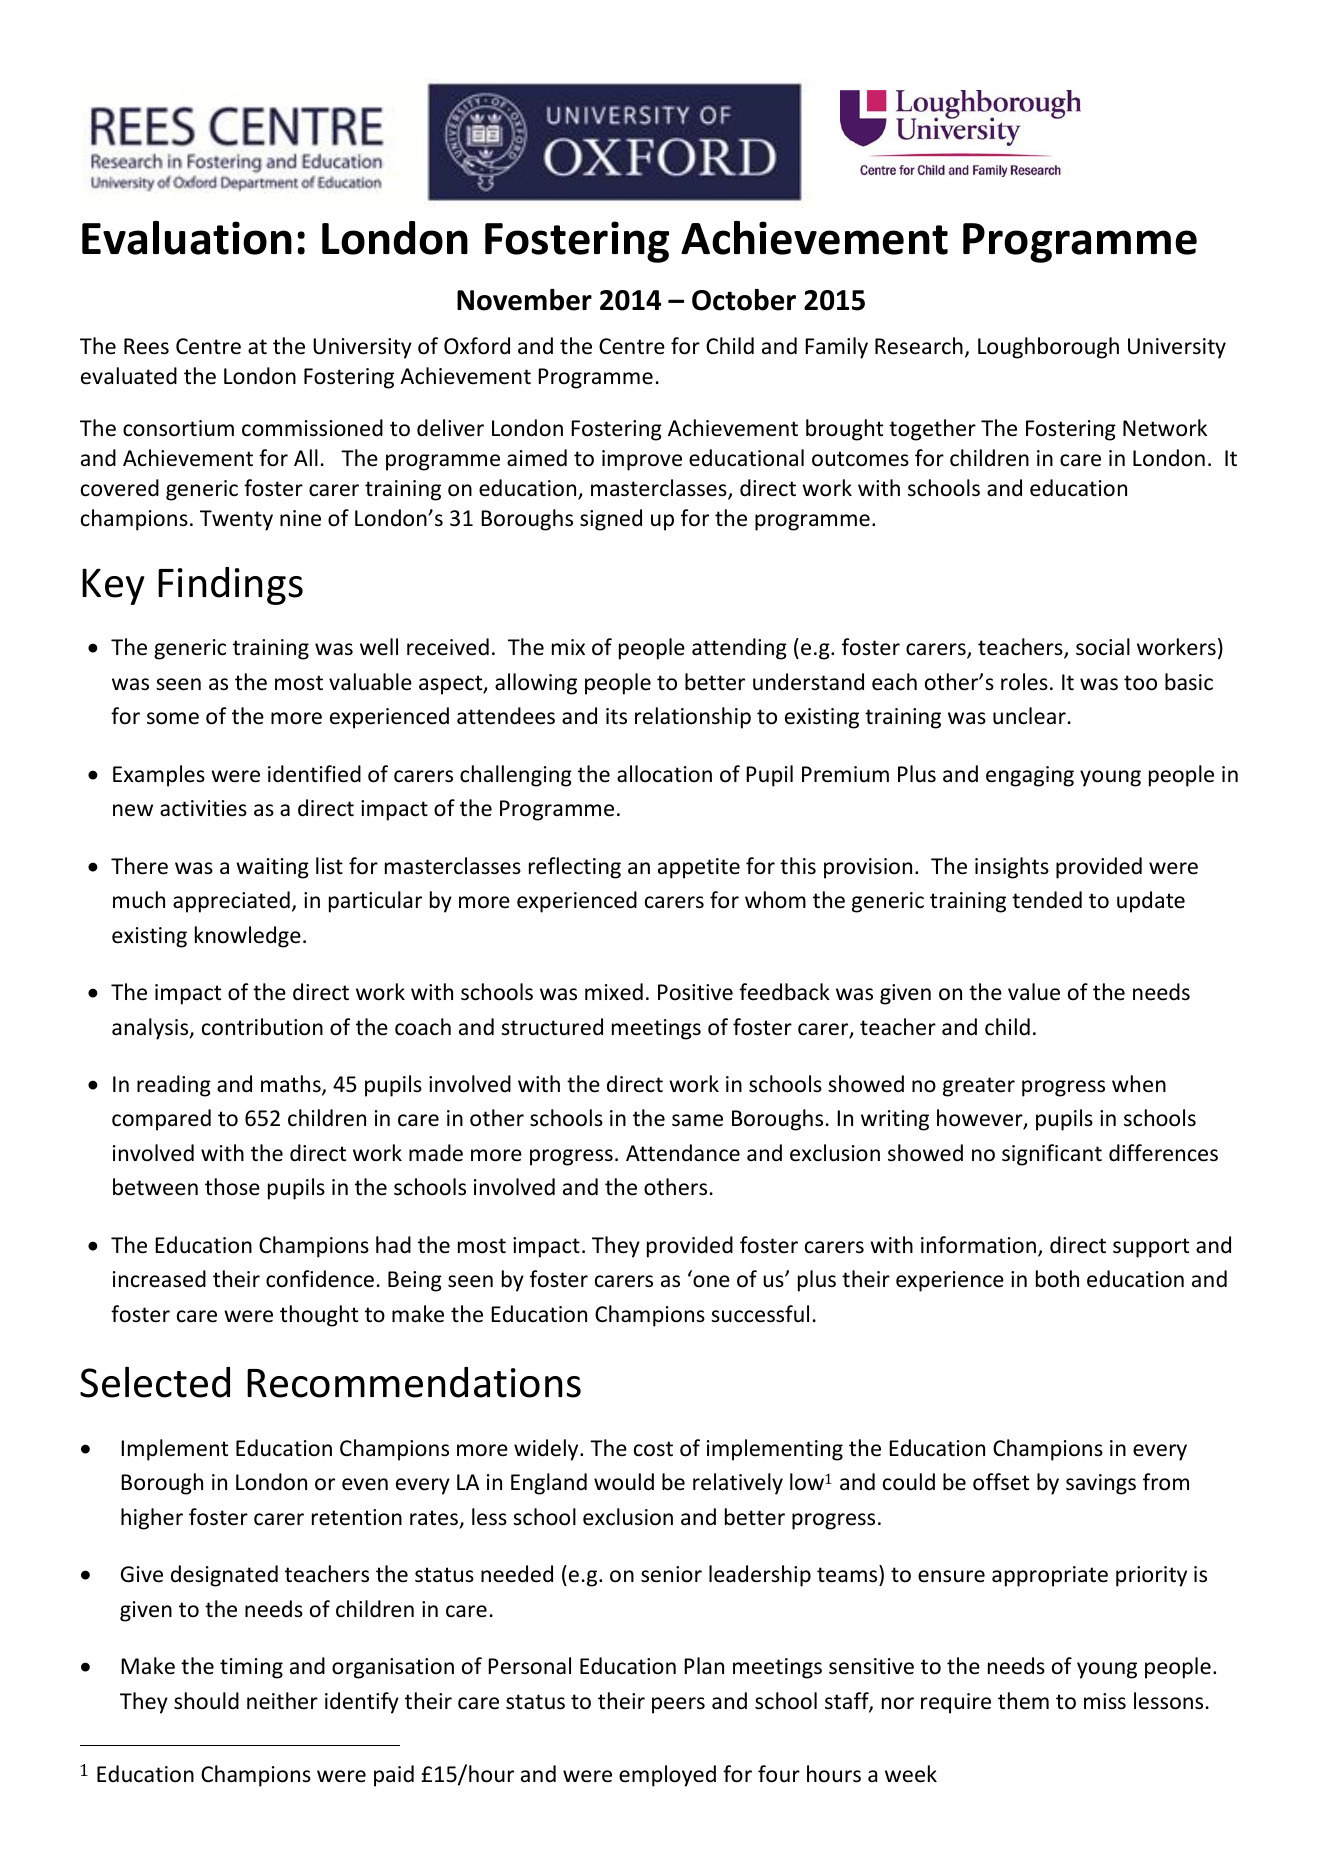  Describe the element at coordinates (203, 808) in the screenshot. I see `activities` at that location.
